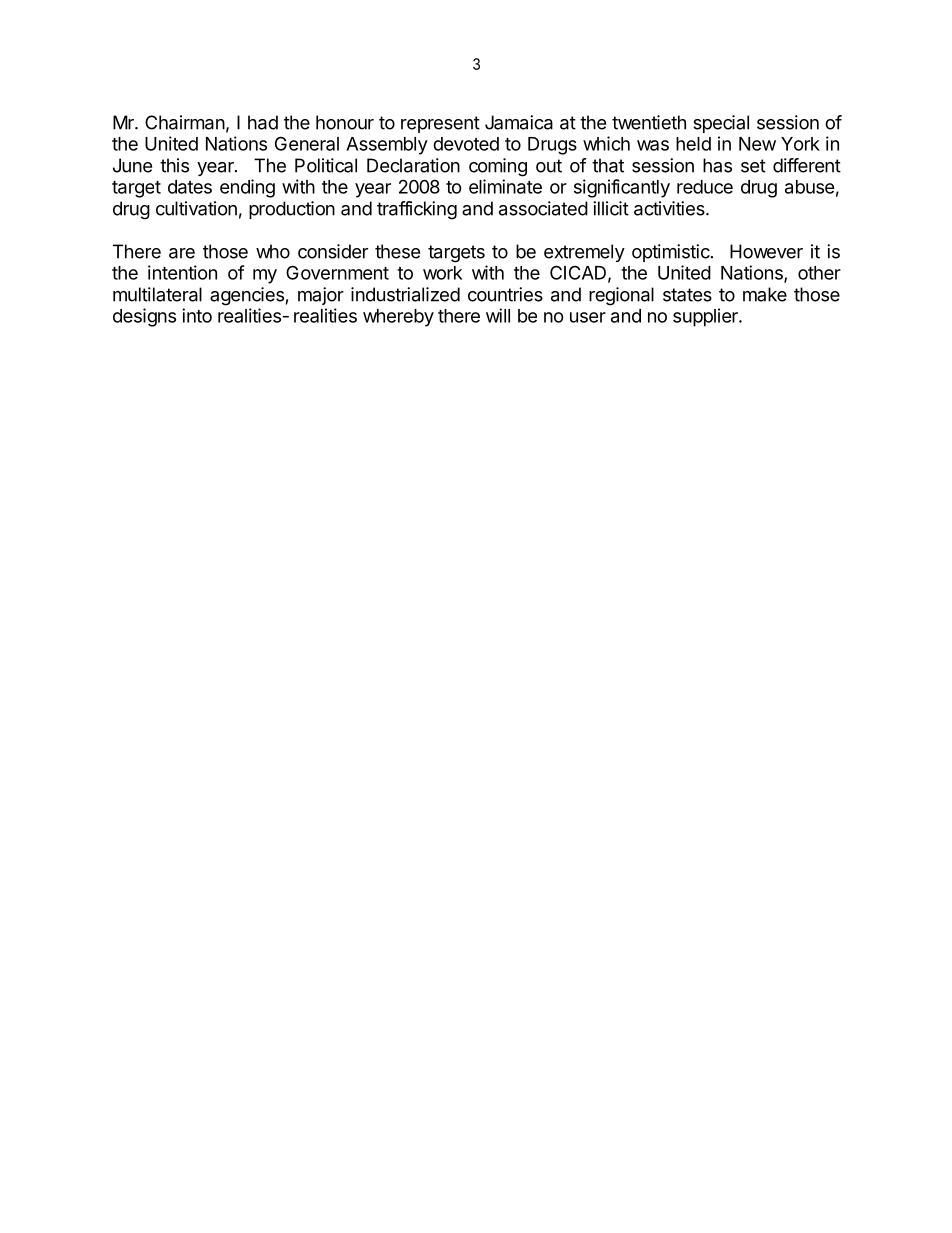 This screenshot has height=1233, width=952. Describe the element at coordinates (721, 124) in the screenshot. I see `special` at that location.
